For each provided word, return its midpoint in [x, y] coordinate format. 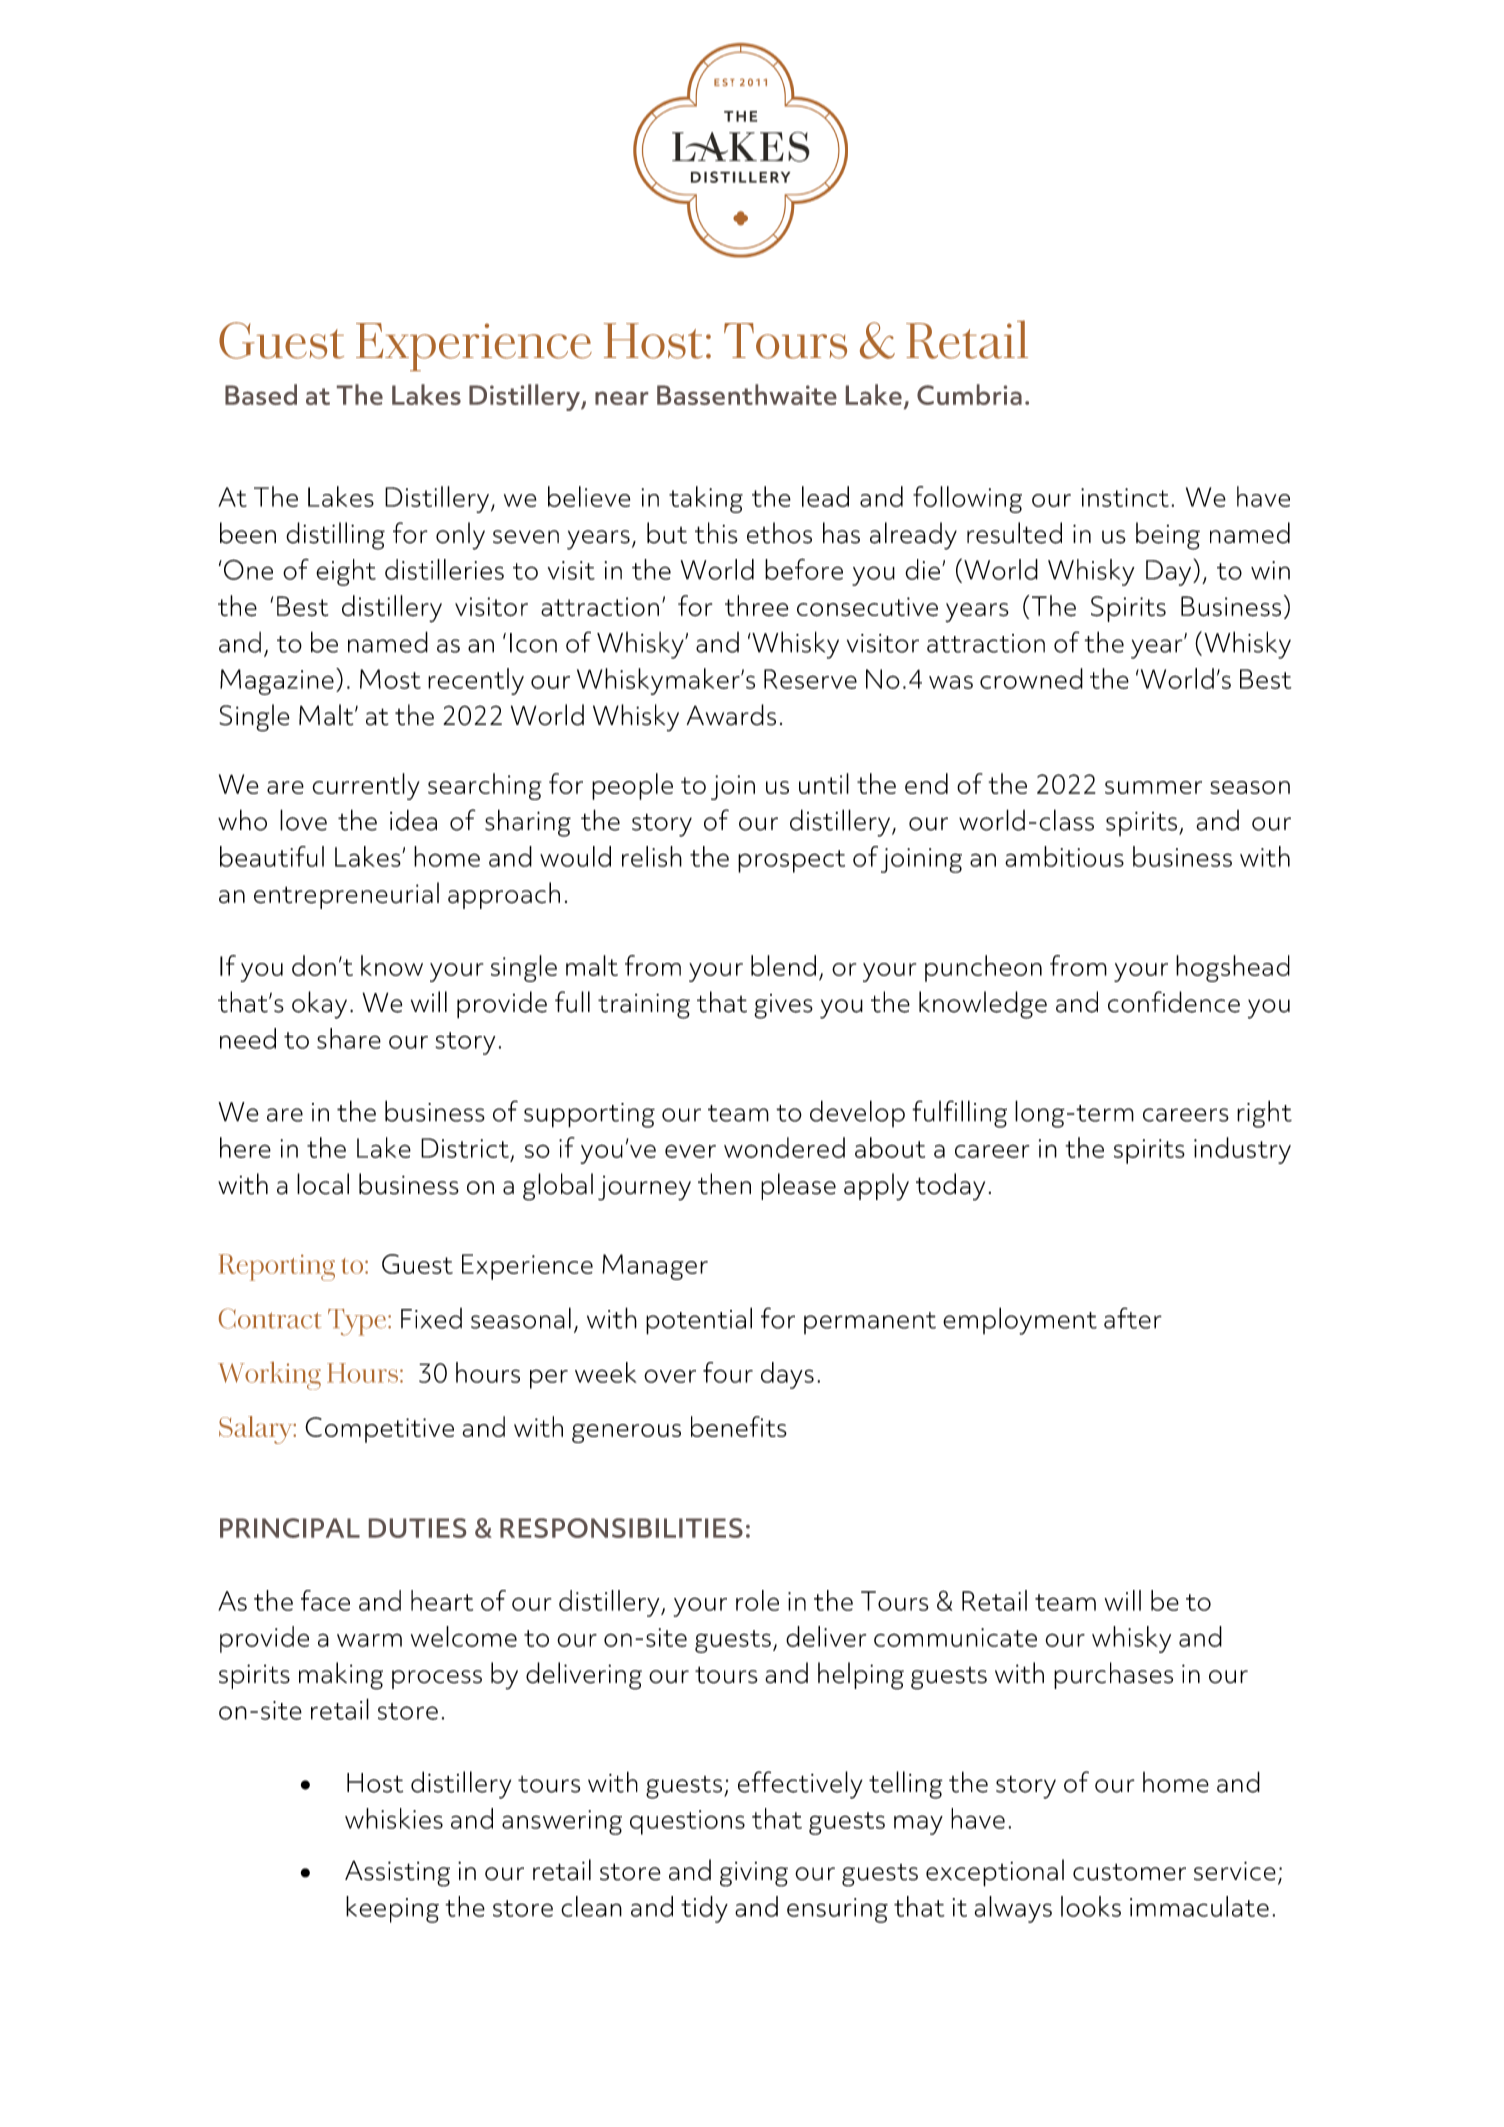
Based [261, 394]
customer [1129, 1872]
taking [706, 499]
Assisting [397, 1873]
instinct [1125, 497]
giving [754, 1874]
